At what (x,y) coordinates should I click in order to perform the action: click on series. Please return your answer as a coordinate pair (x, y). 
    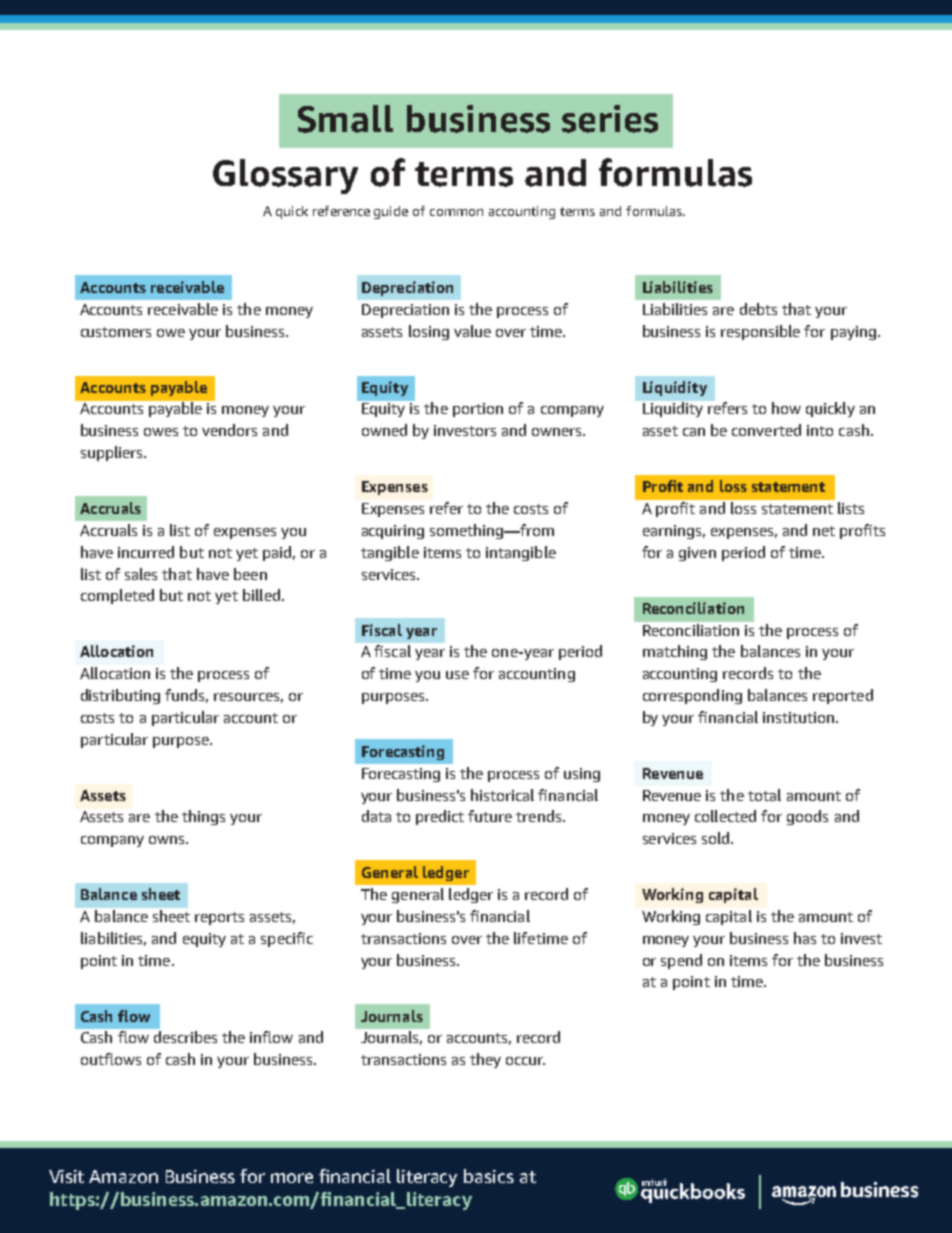
    Looking at the image, I should click on (610, 119).
